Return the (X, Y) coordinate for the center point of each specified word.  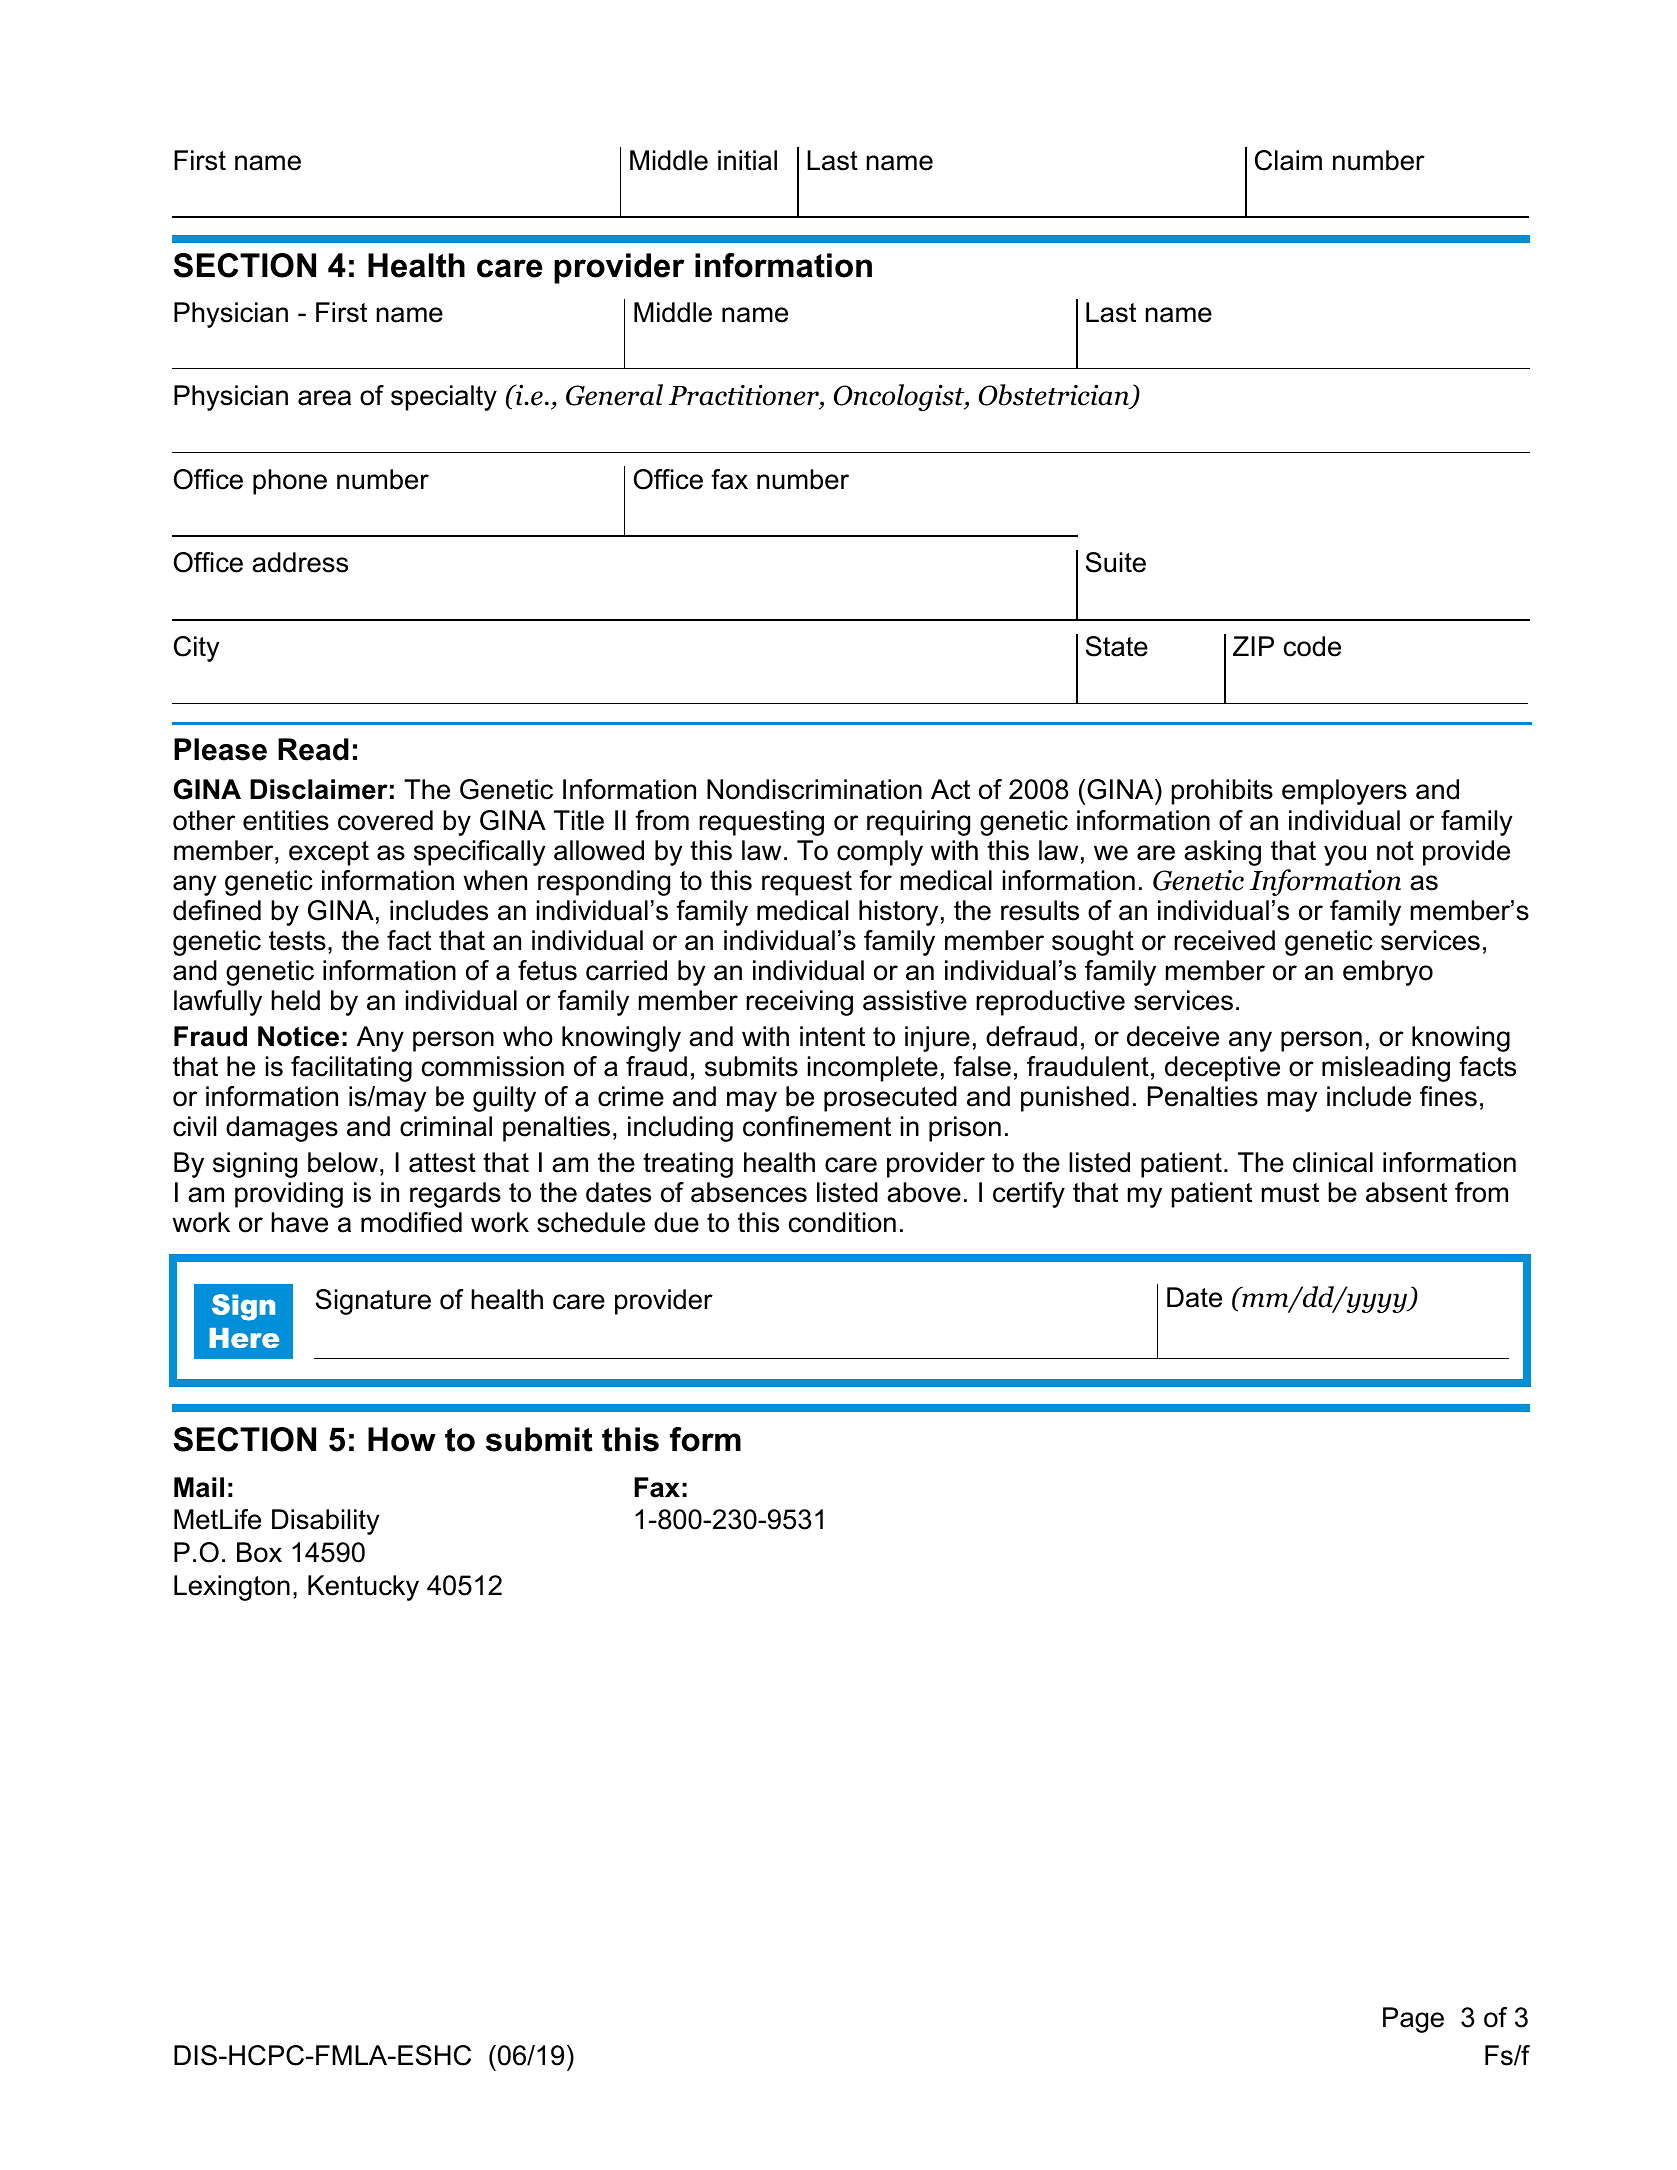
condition (842, 1222)
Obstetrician (1055, 396)
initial (747, 160)
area (324, 398)
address (300, 562)
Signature (373, 1302)
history (898, 913)
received (1224, 940)
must (1290, 1193)
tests (297, 941)
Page (1413, 2020)
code (1312, 646)
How (402, 1439)
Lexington (232, 1588)
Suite (1116, 562)
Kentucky (363, 1588)
